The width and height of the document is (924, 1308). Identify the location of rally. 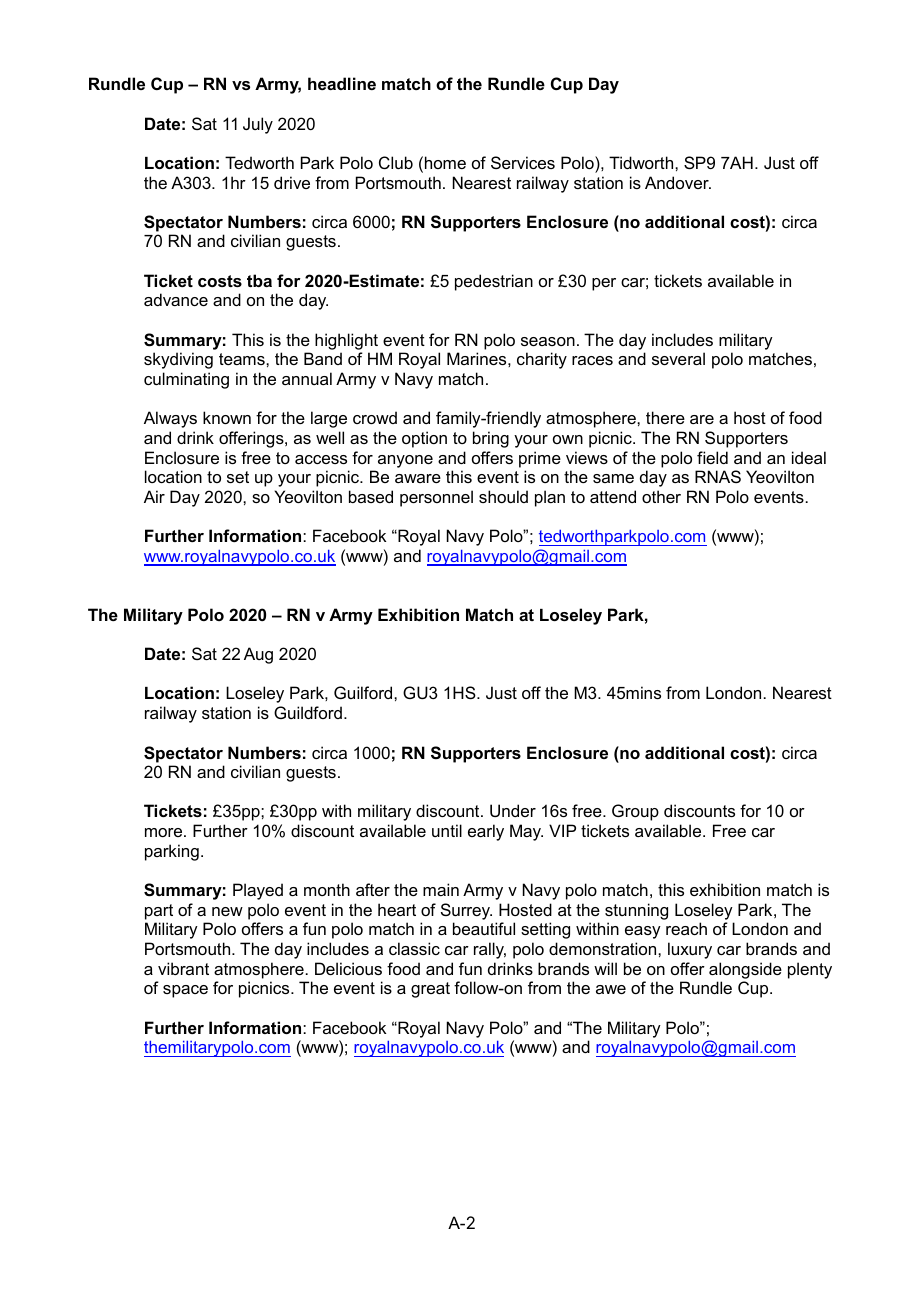
(490, 950).
